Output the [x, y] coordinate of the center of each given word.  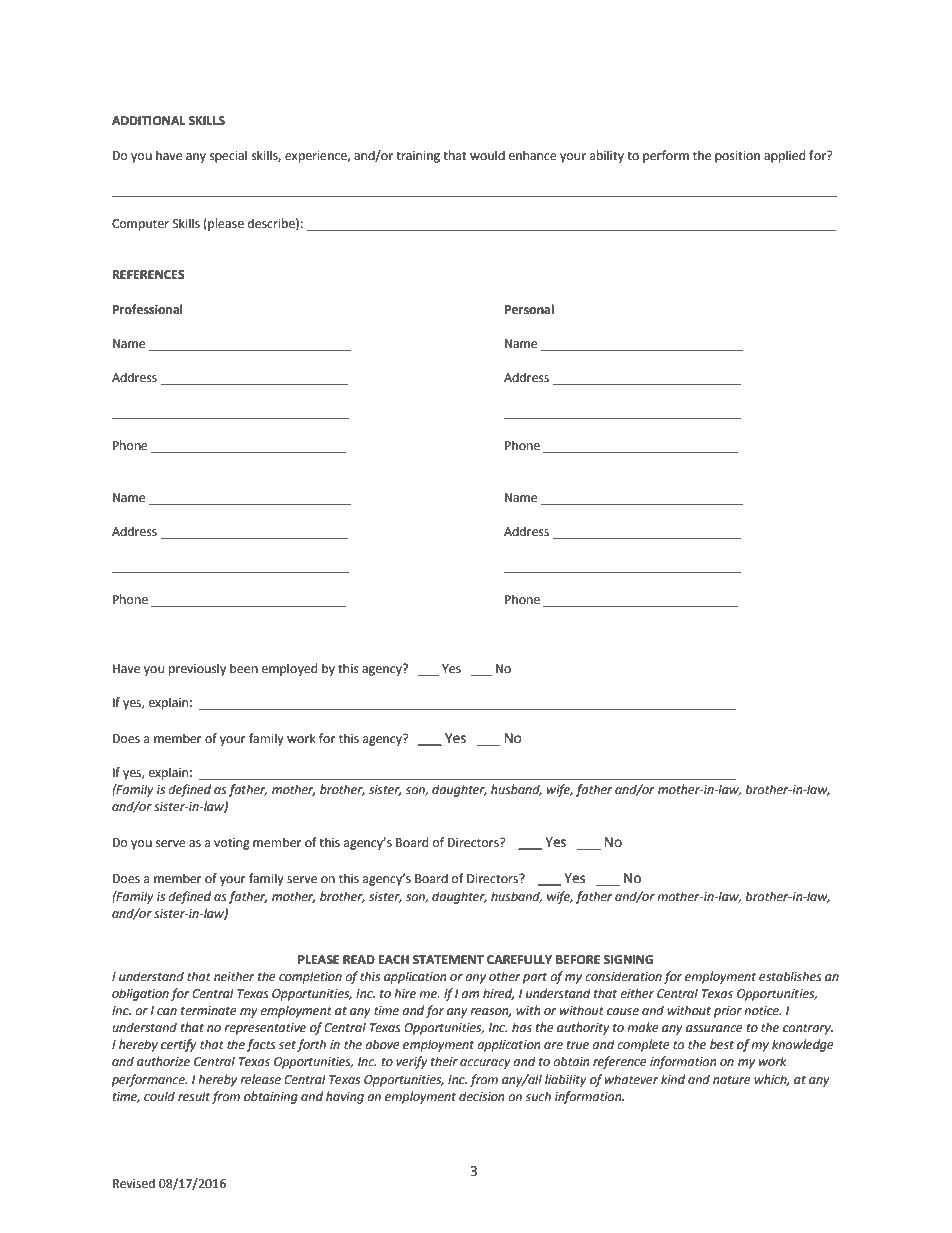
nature [732, 1080]
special [228, 156]
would [487, 155]
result [194, 1096]
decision [481, 1096]
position [737, 157]
